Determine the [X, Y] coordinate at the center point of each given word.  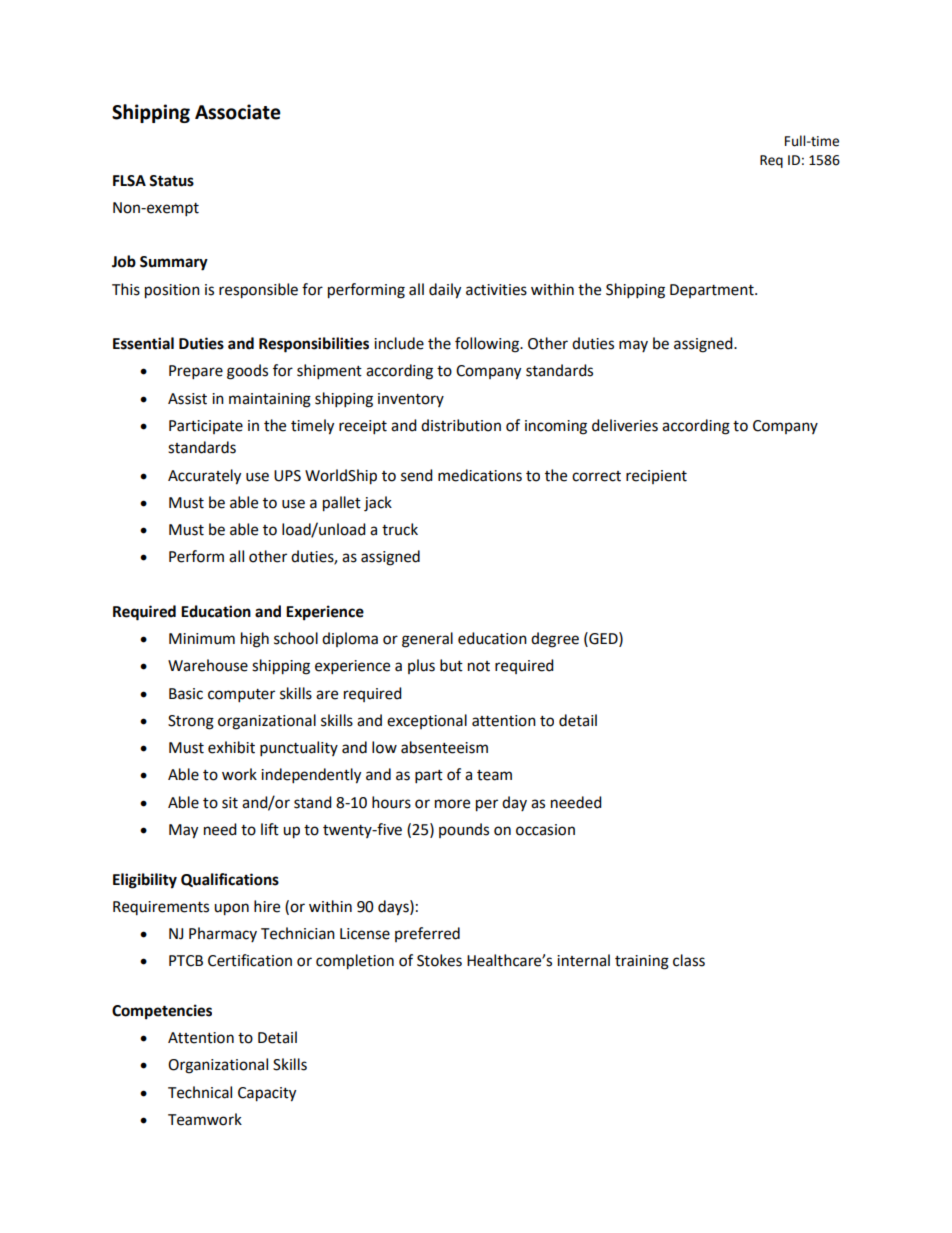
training [642, 962]
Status [171, 181]
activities [496, 290]
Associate [238, 112]
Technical [200, 1092]
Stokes [439, 960]
